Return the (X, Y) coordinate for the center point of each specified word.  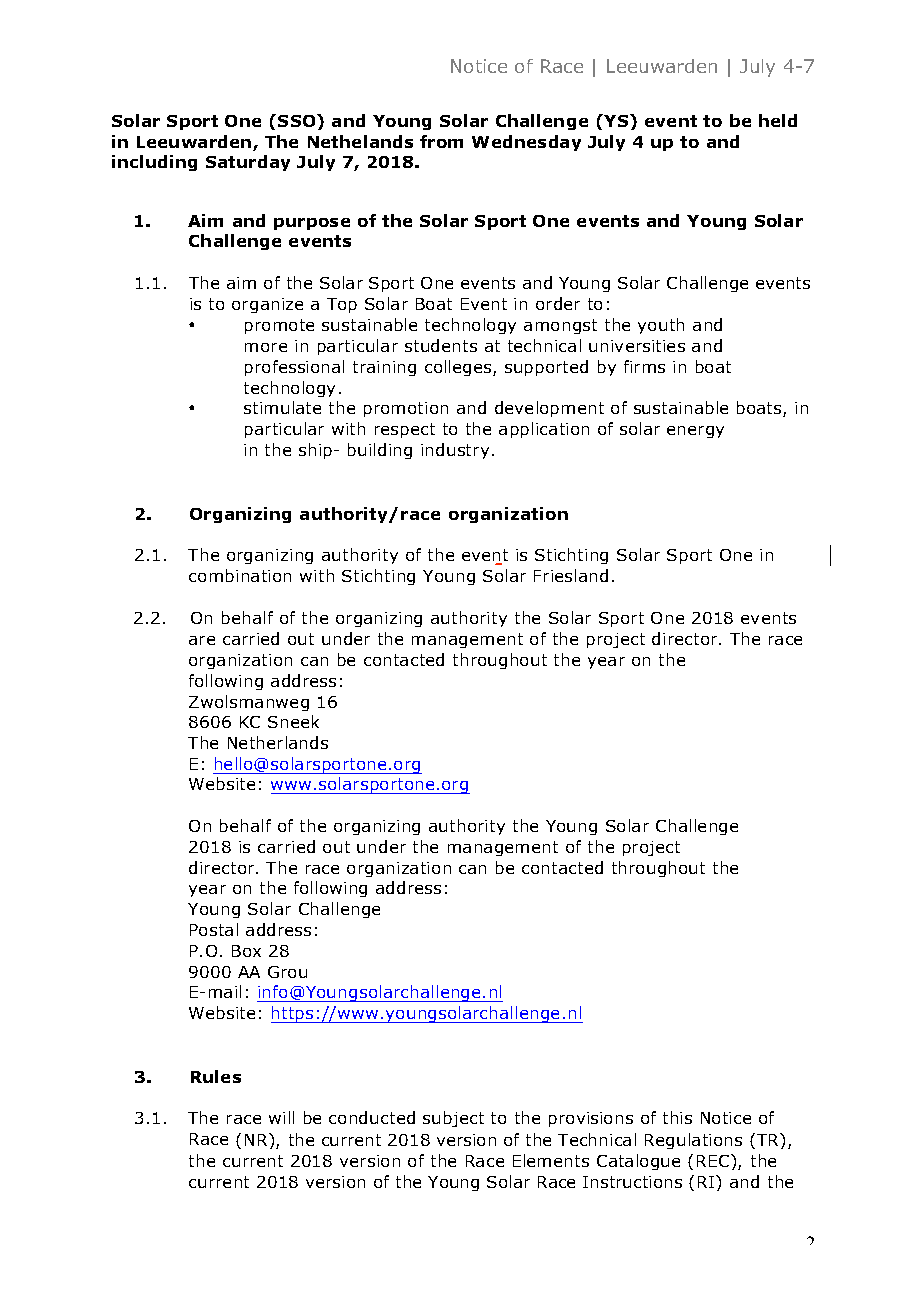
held (778, 120)
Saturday (248, 163)
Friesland (571, 575)
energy (695, 432)
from (441, 141)
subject (453, 1119)
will (281, 1117)
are (202, 640)
